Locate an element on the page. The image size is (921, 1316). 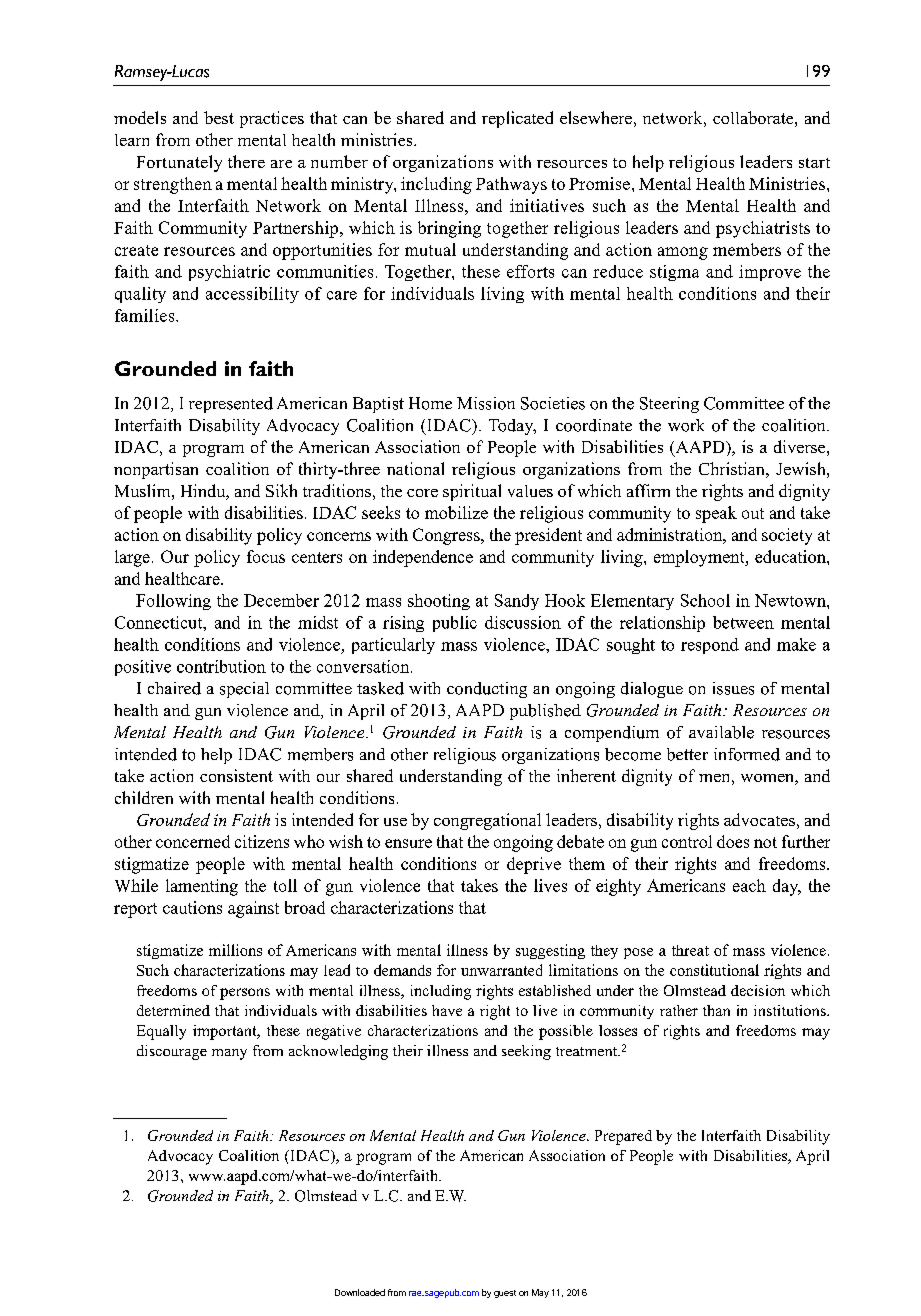
special is located at coordinates (244, 690).
